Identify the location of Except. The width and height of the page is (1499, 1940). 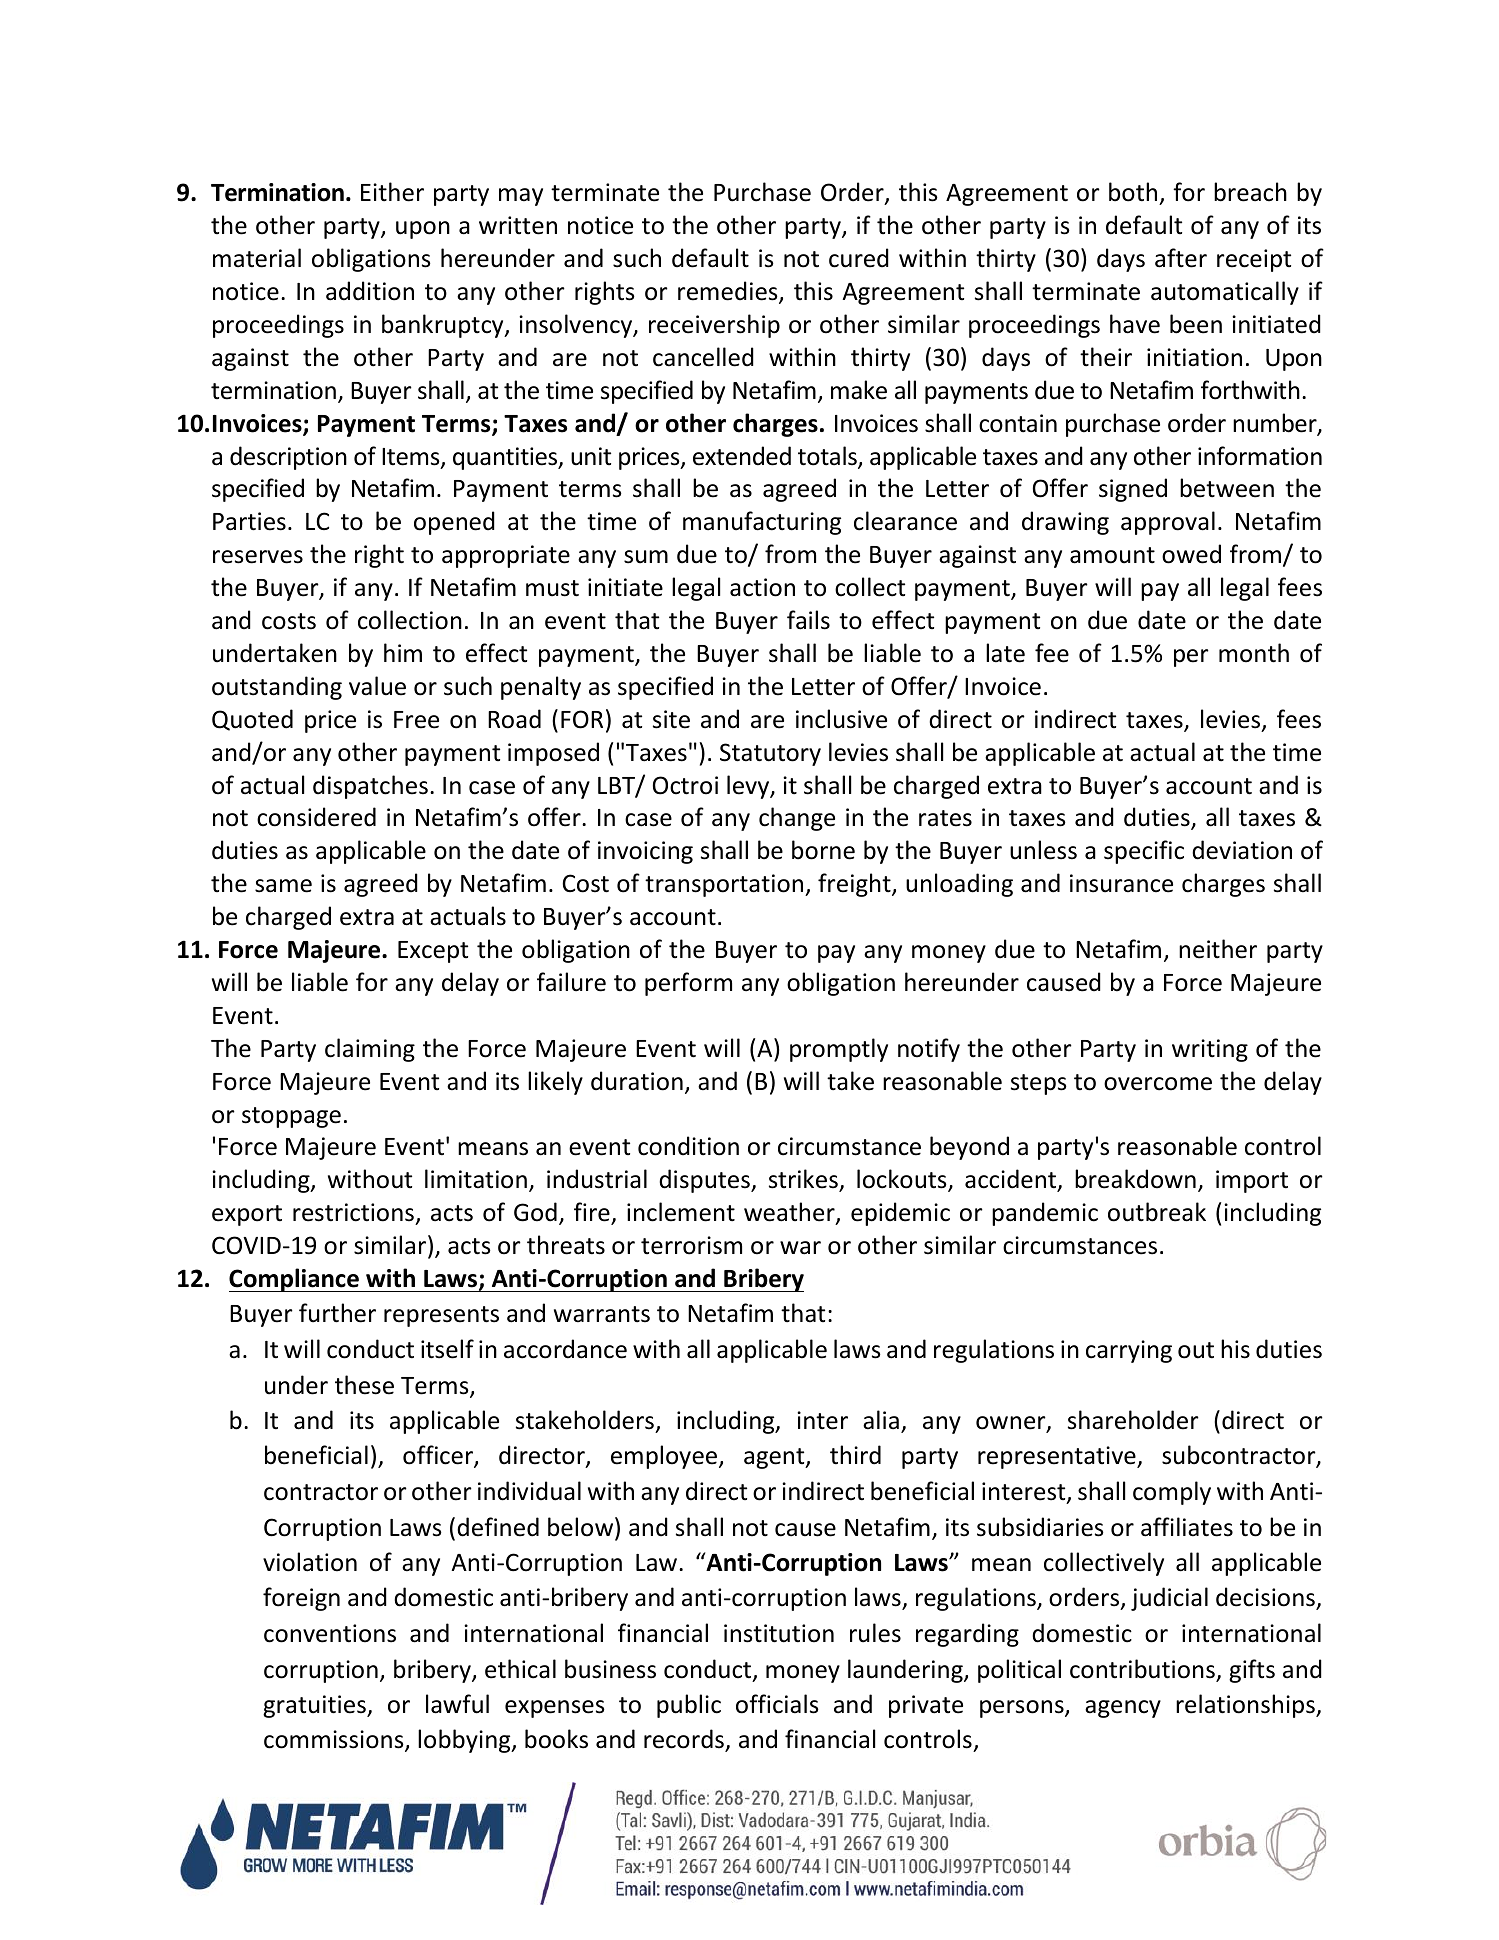
(433, 952).
